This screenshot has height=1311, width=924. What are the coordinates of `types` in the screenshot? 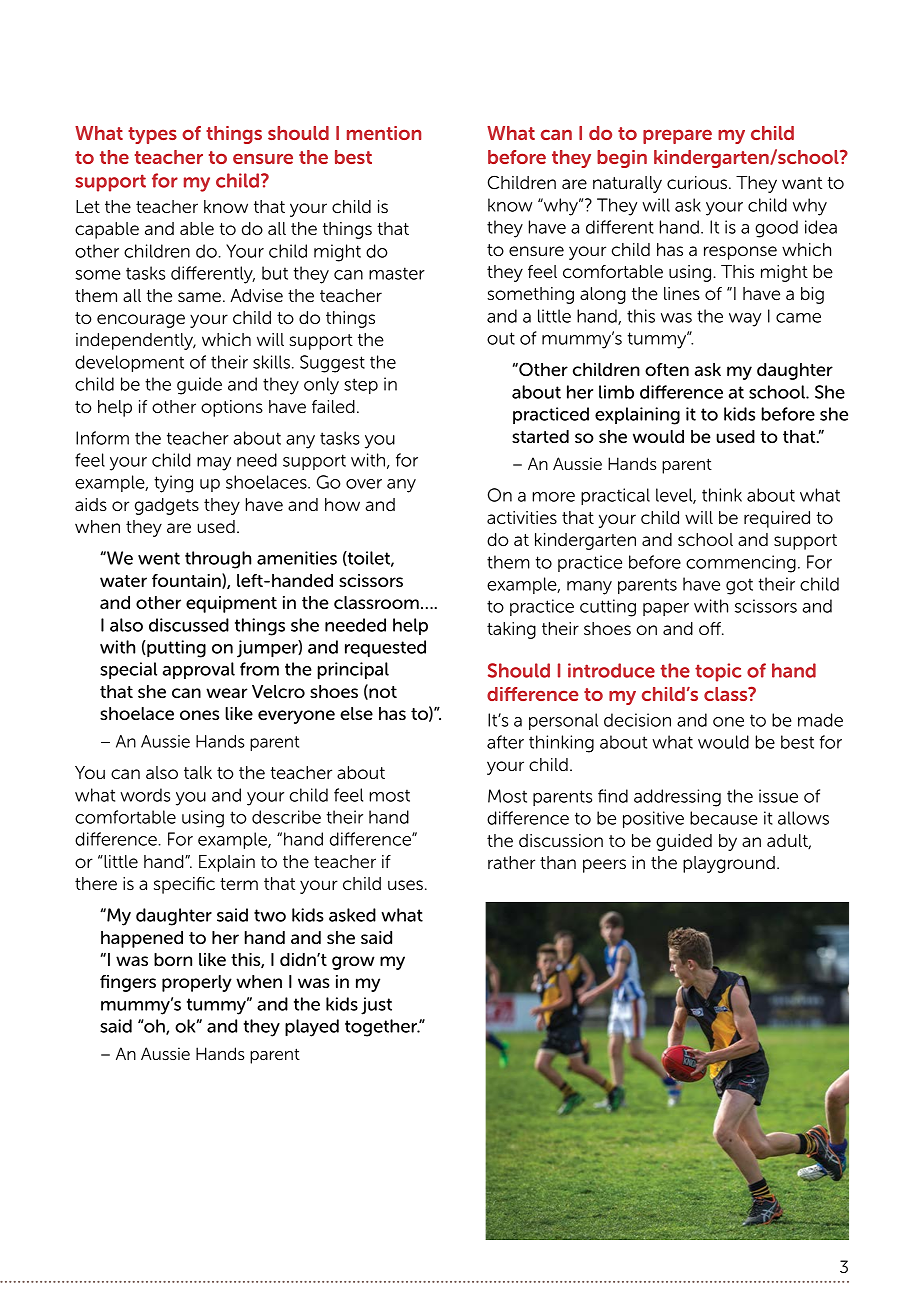 It's located at (152, 135).
